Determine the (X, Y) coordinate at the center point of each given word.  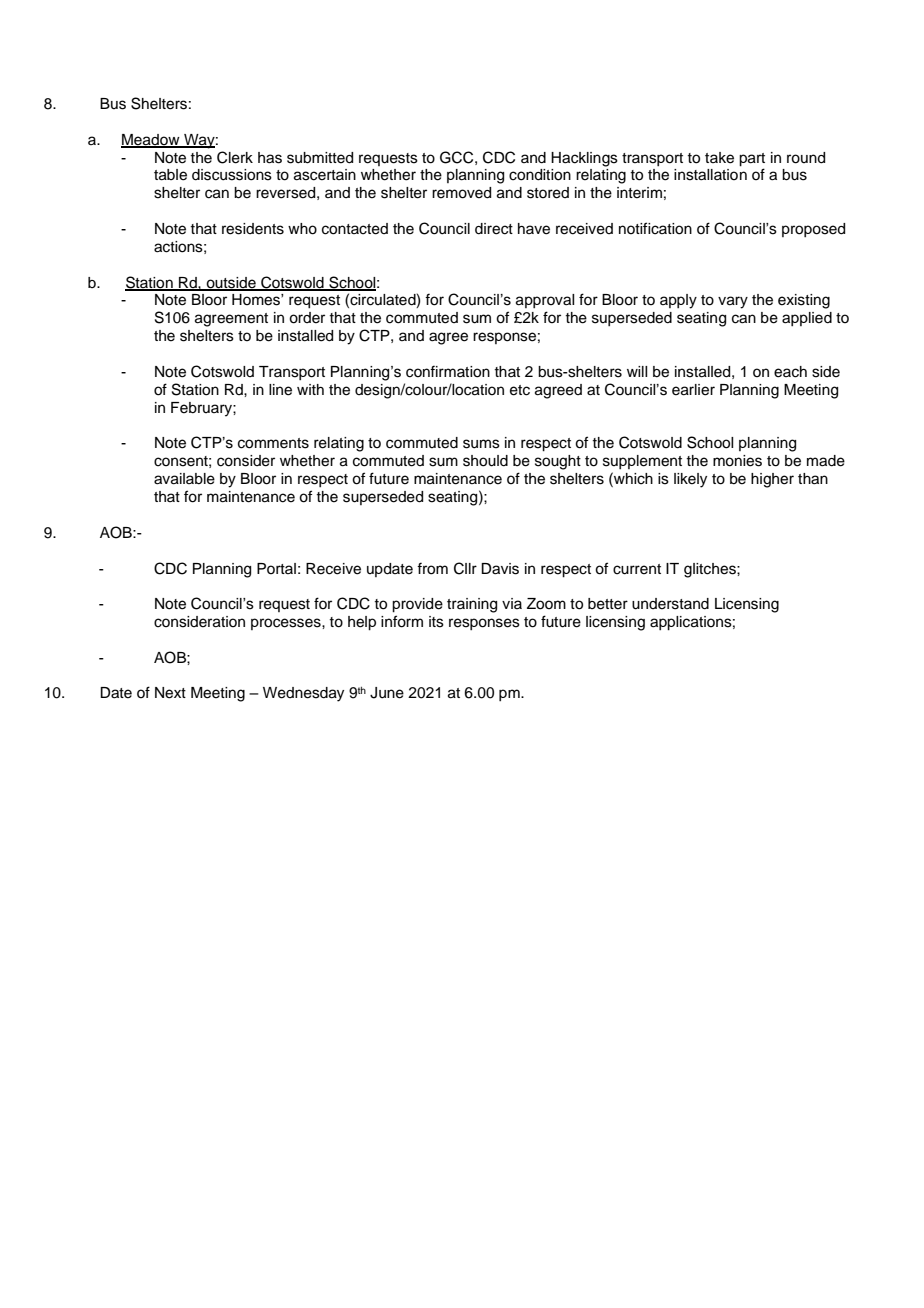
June (387, 693)
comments (273, 443)
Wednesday (303, 694)
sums (481, 444)
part (752, 160)
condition (540, 175)
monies (737, 461)
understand (670, 604)
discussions (232, 175)
